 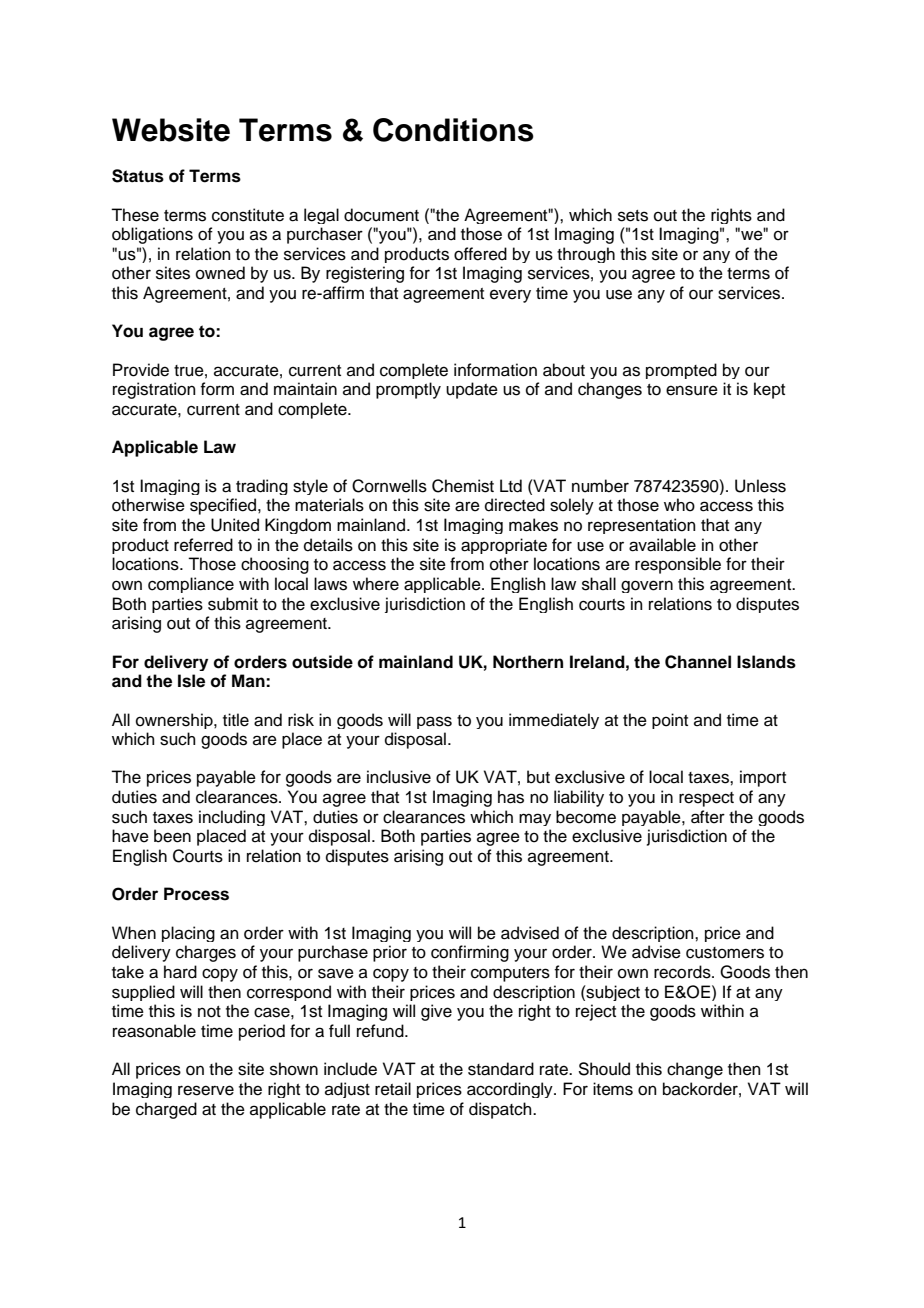 What do you see at coordinates (399, 777) in the document?
I see `inclusive` at bounding box center [399, 777].
